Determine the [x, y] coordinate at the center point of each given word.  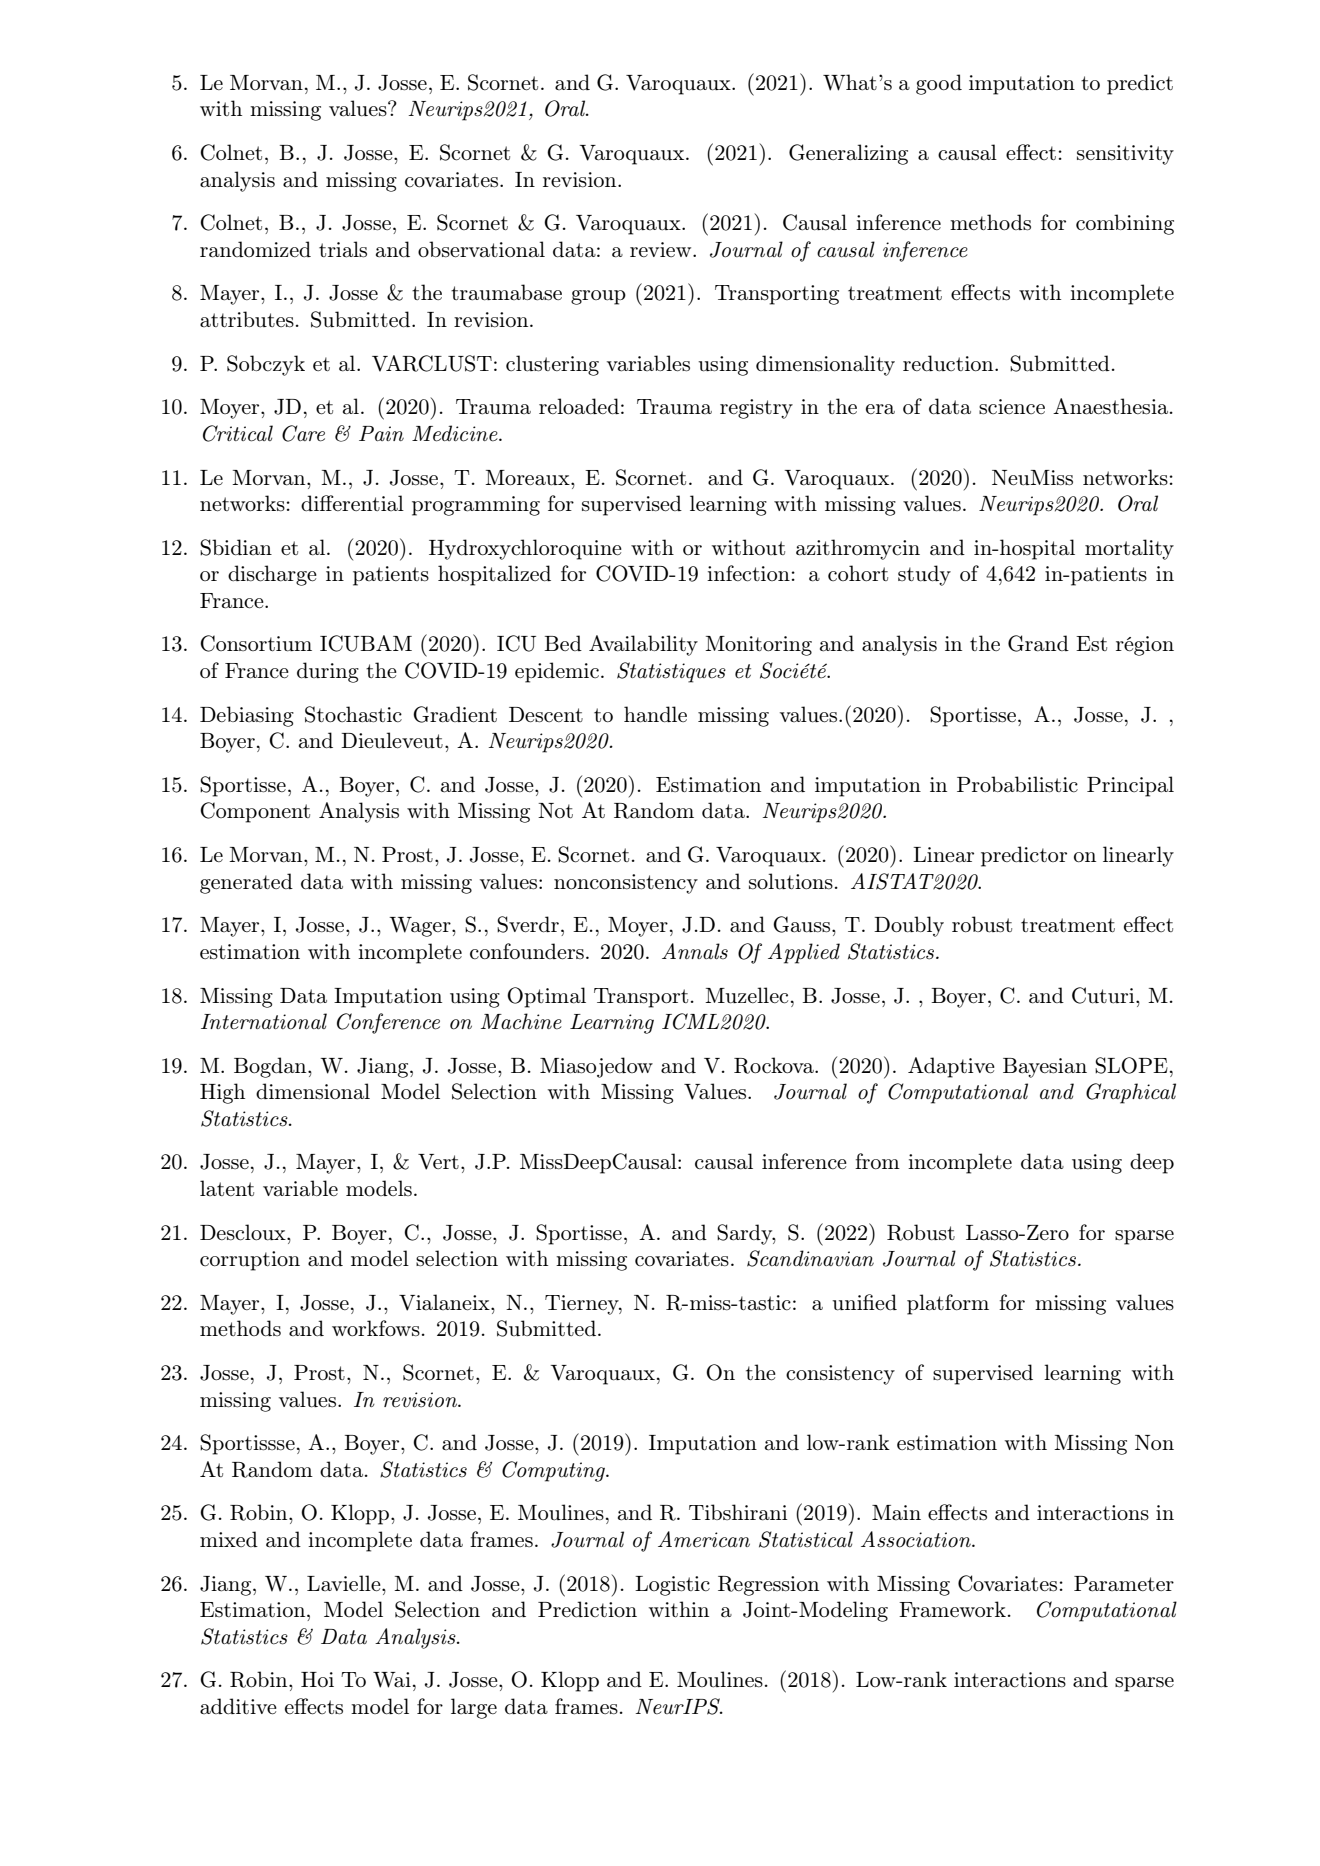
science [1012, 407]
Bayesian [1045, 1068]
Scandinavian [810, 1258]
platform [948, 1304]
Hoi [317, 1680]
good [939, 84]
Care [303, 433]
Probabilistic [1017, 784]
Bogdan [271, 1067]
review [662, 249]
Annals [695, 951]
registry [756, 409]
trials [343, 249]
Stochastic [353, 714]
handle [655, 714]
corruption [250, 1261]
